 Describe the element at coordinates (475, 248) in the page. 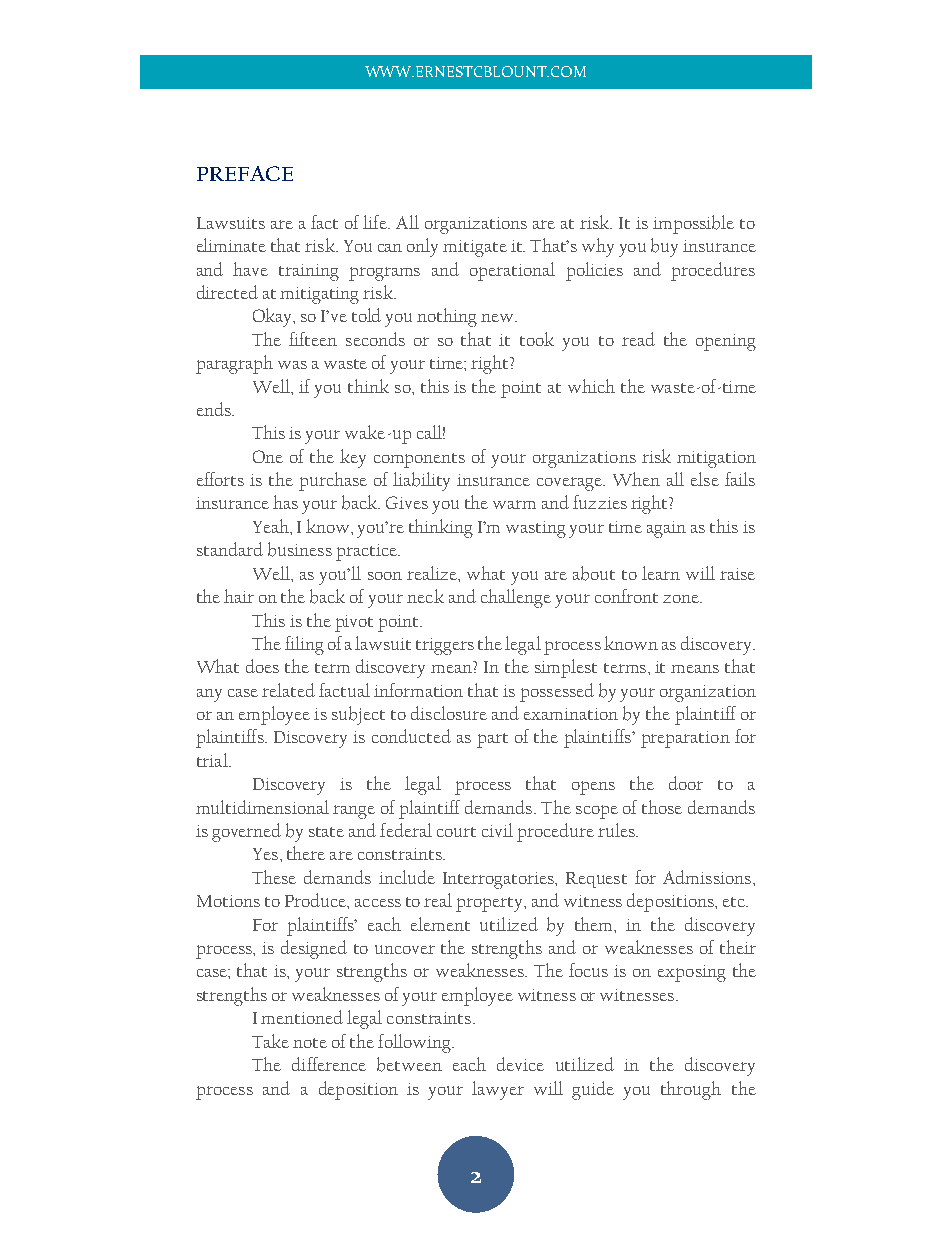

I see `mitigate` at that location.
